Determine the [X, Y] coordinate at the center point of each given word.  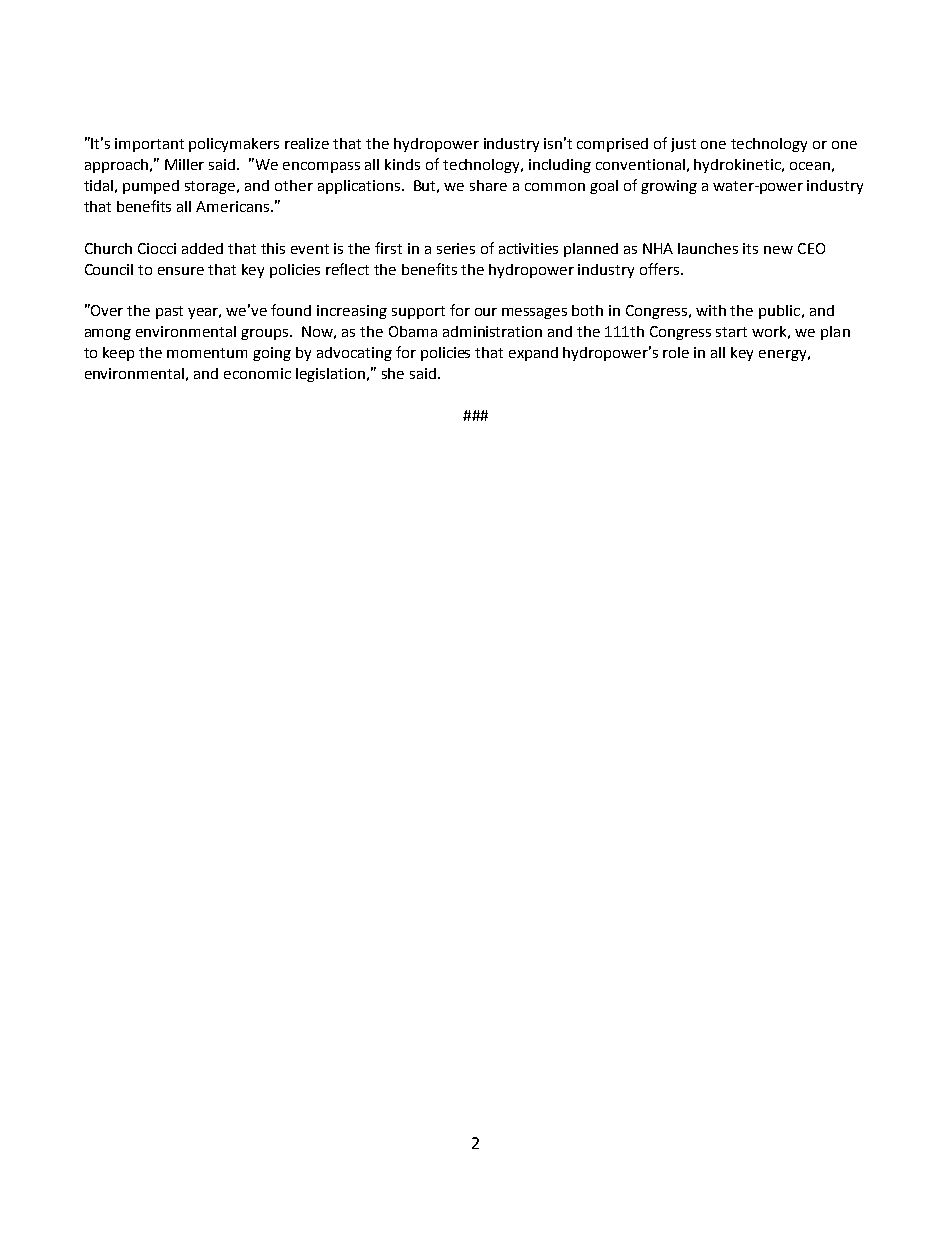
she [393, 373]
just [683, 145]
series [456, 248]
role [676, 352]
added [202, 248]
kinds [402, 164]
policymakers [234, 145]
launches [708, 248]
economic [257, 373]
